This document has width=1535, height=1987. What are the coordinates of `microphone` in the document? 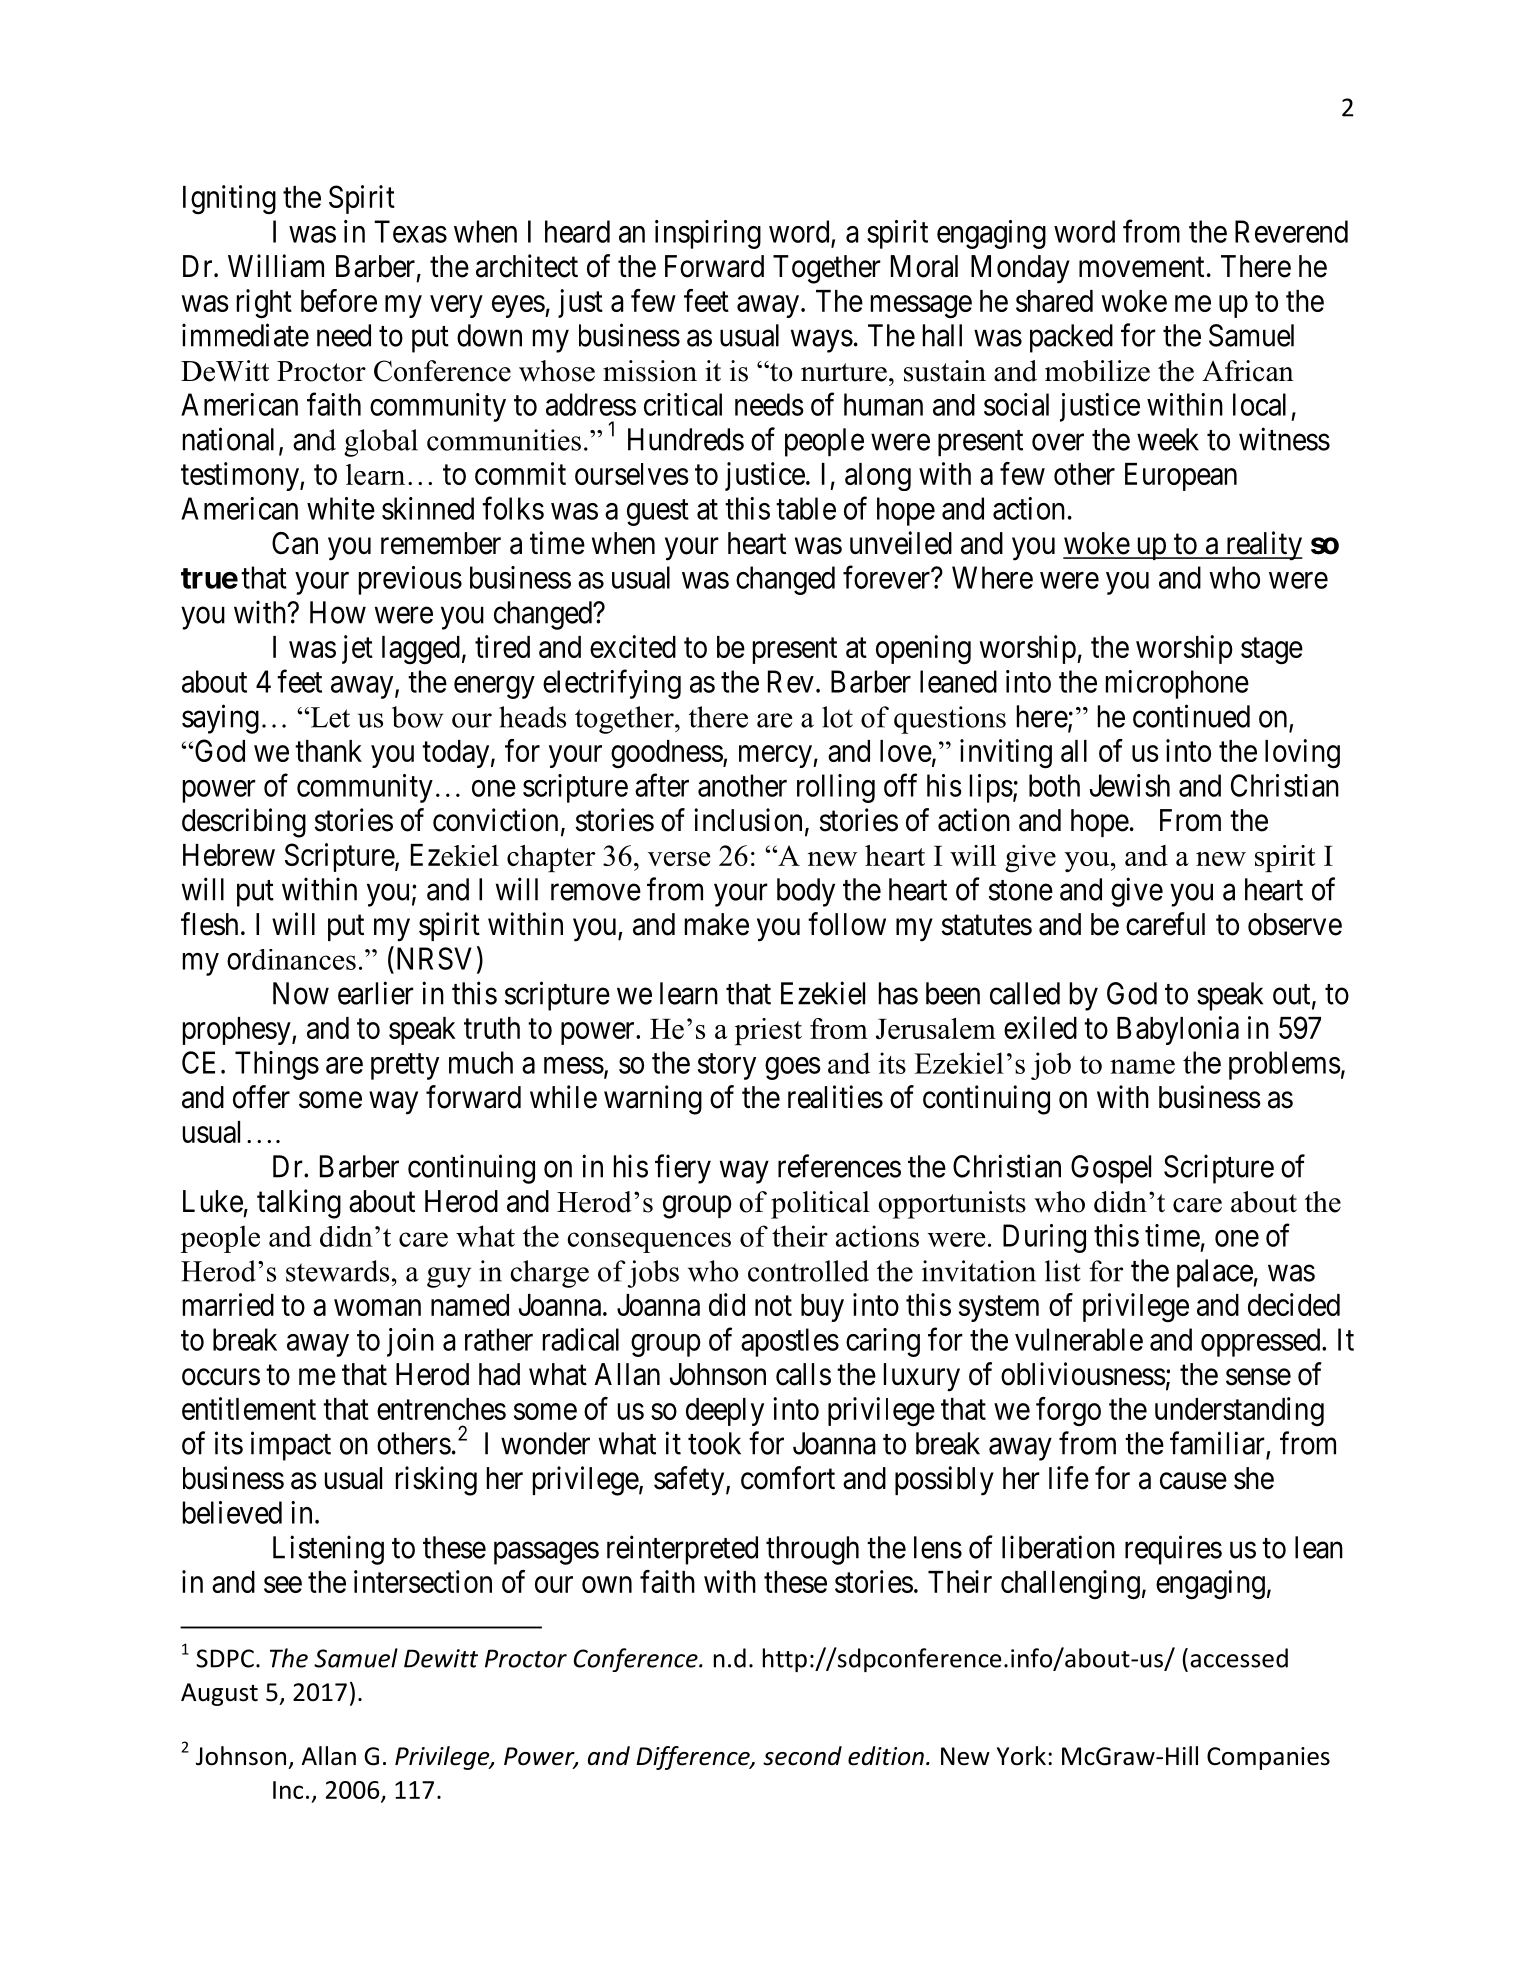 It's located at (1177, 684).
